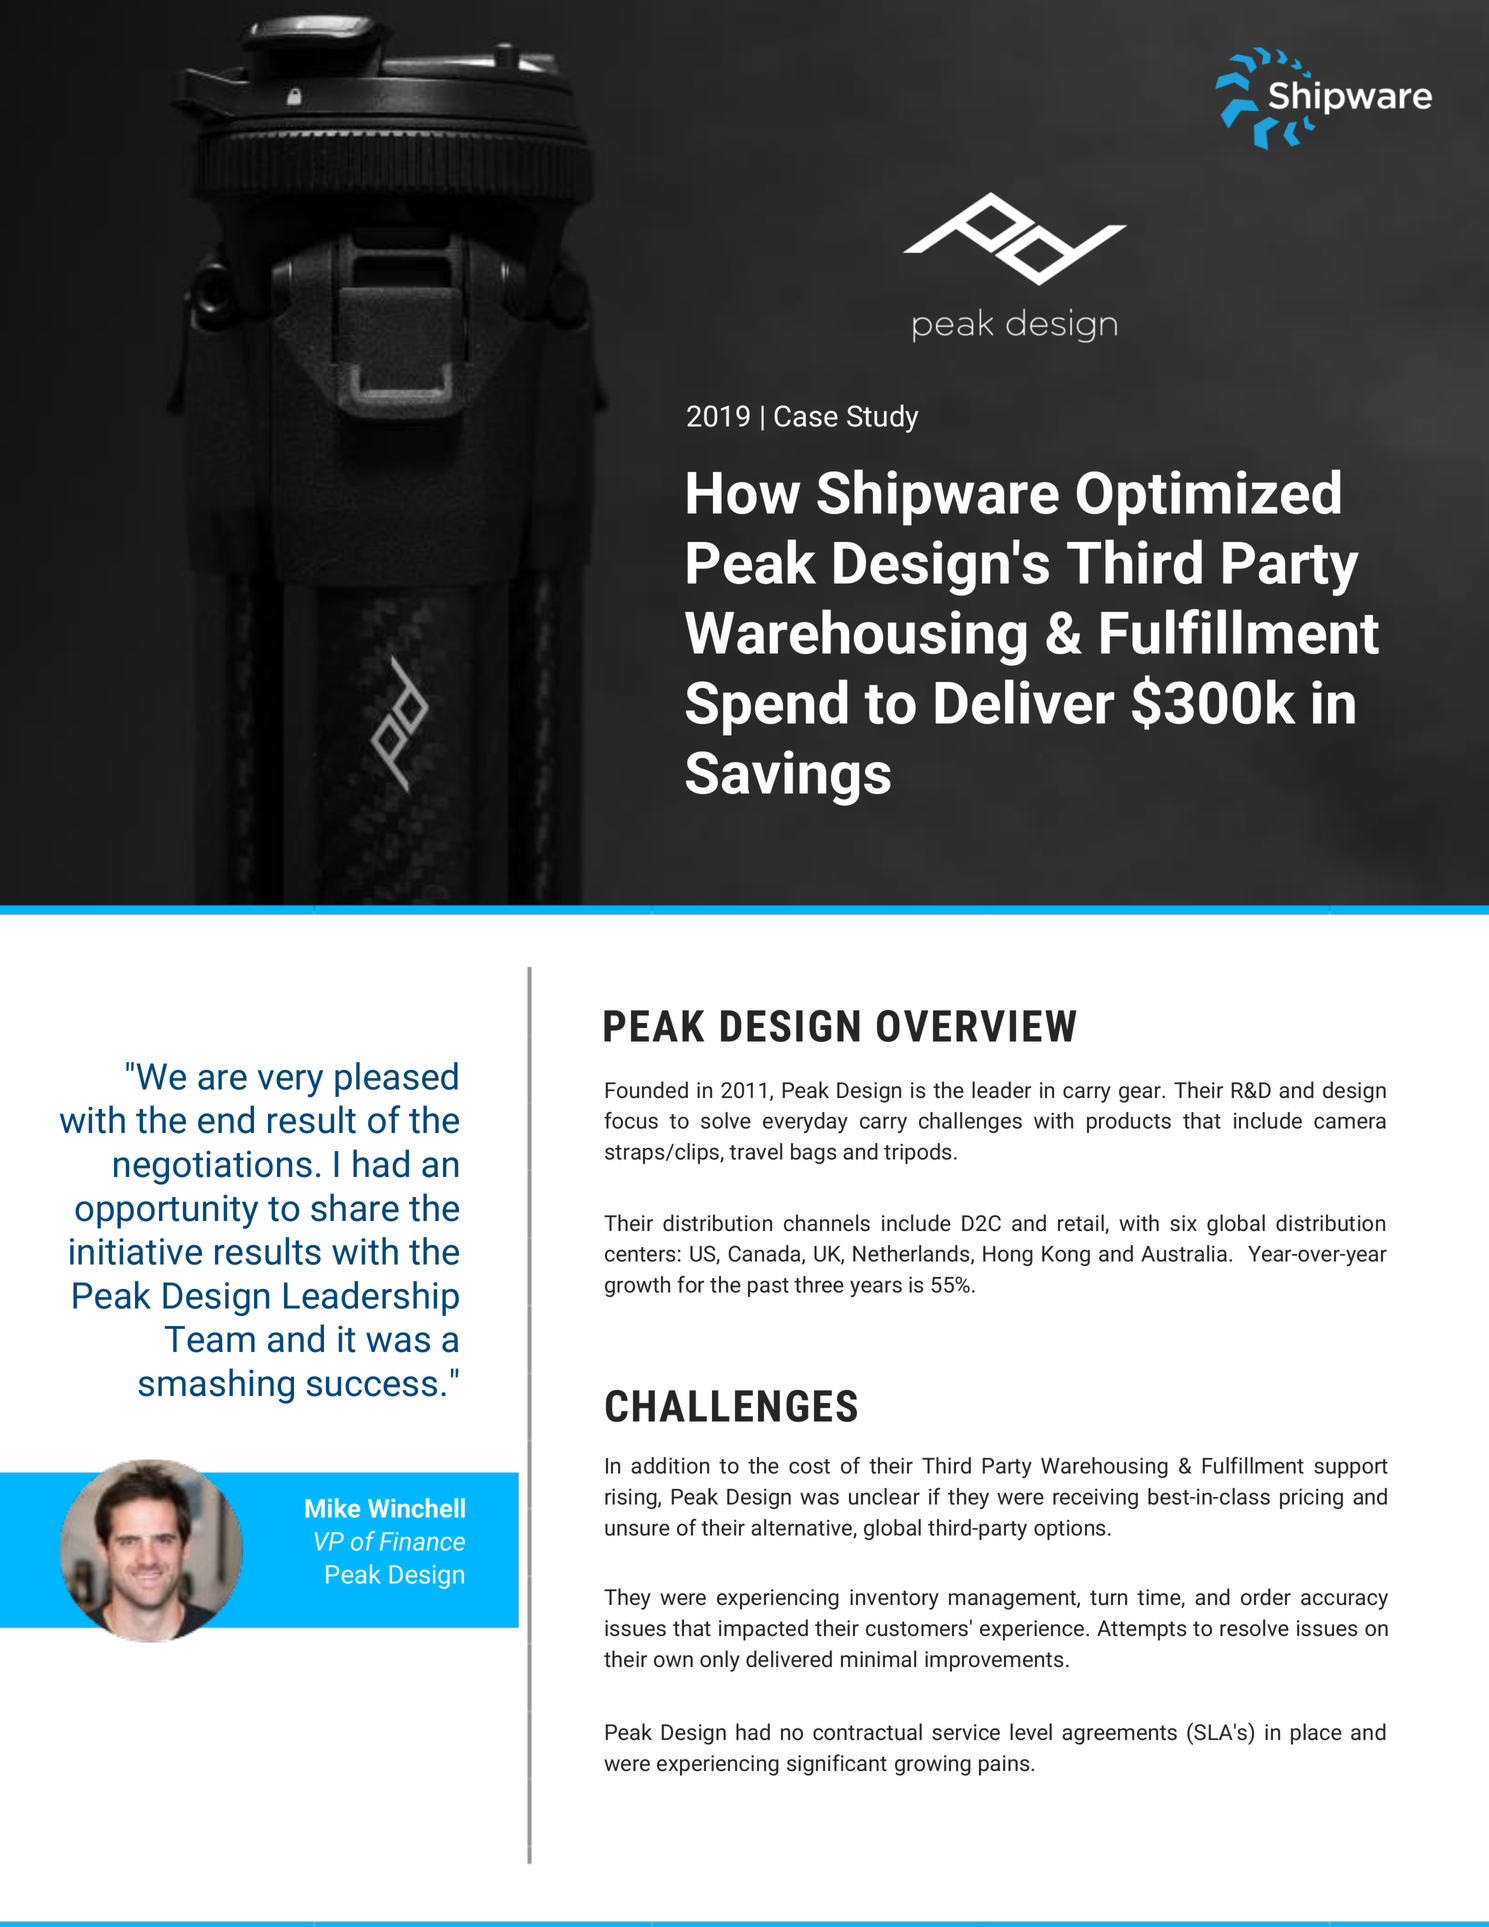  I want to click on pleased, so click(396, 1079).
